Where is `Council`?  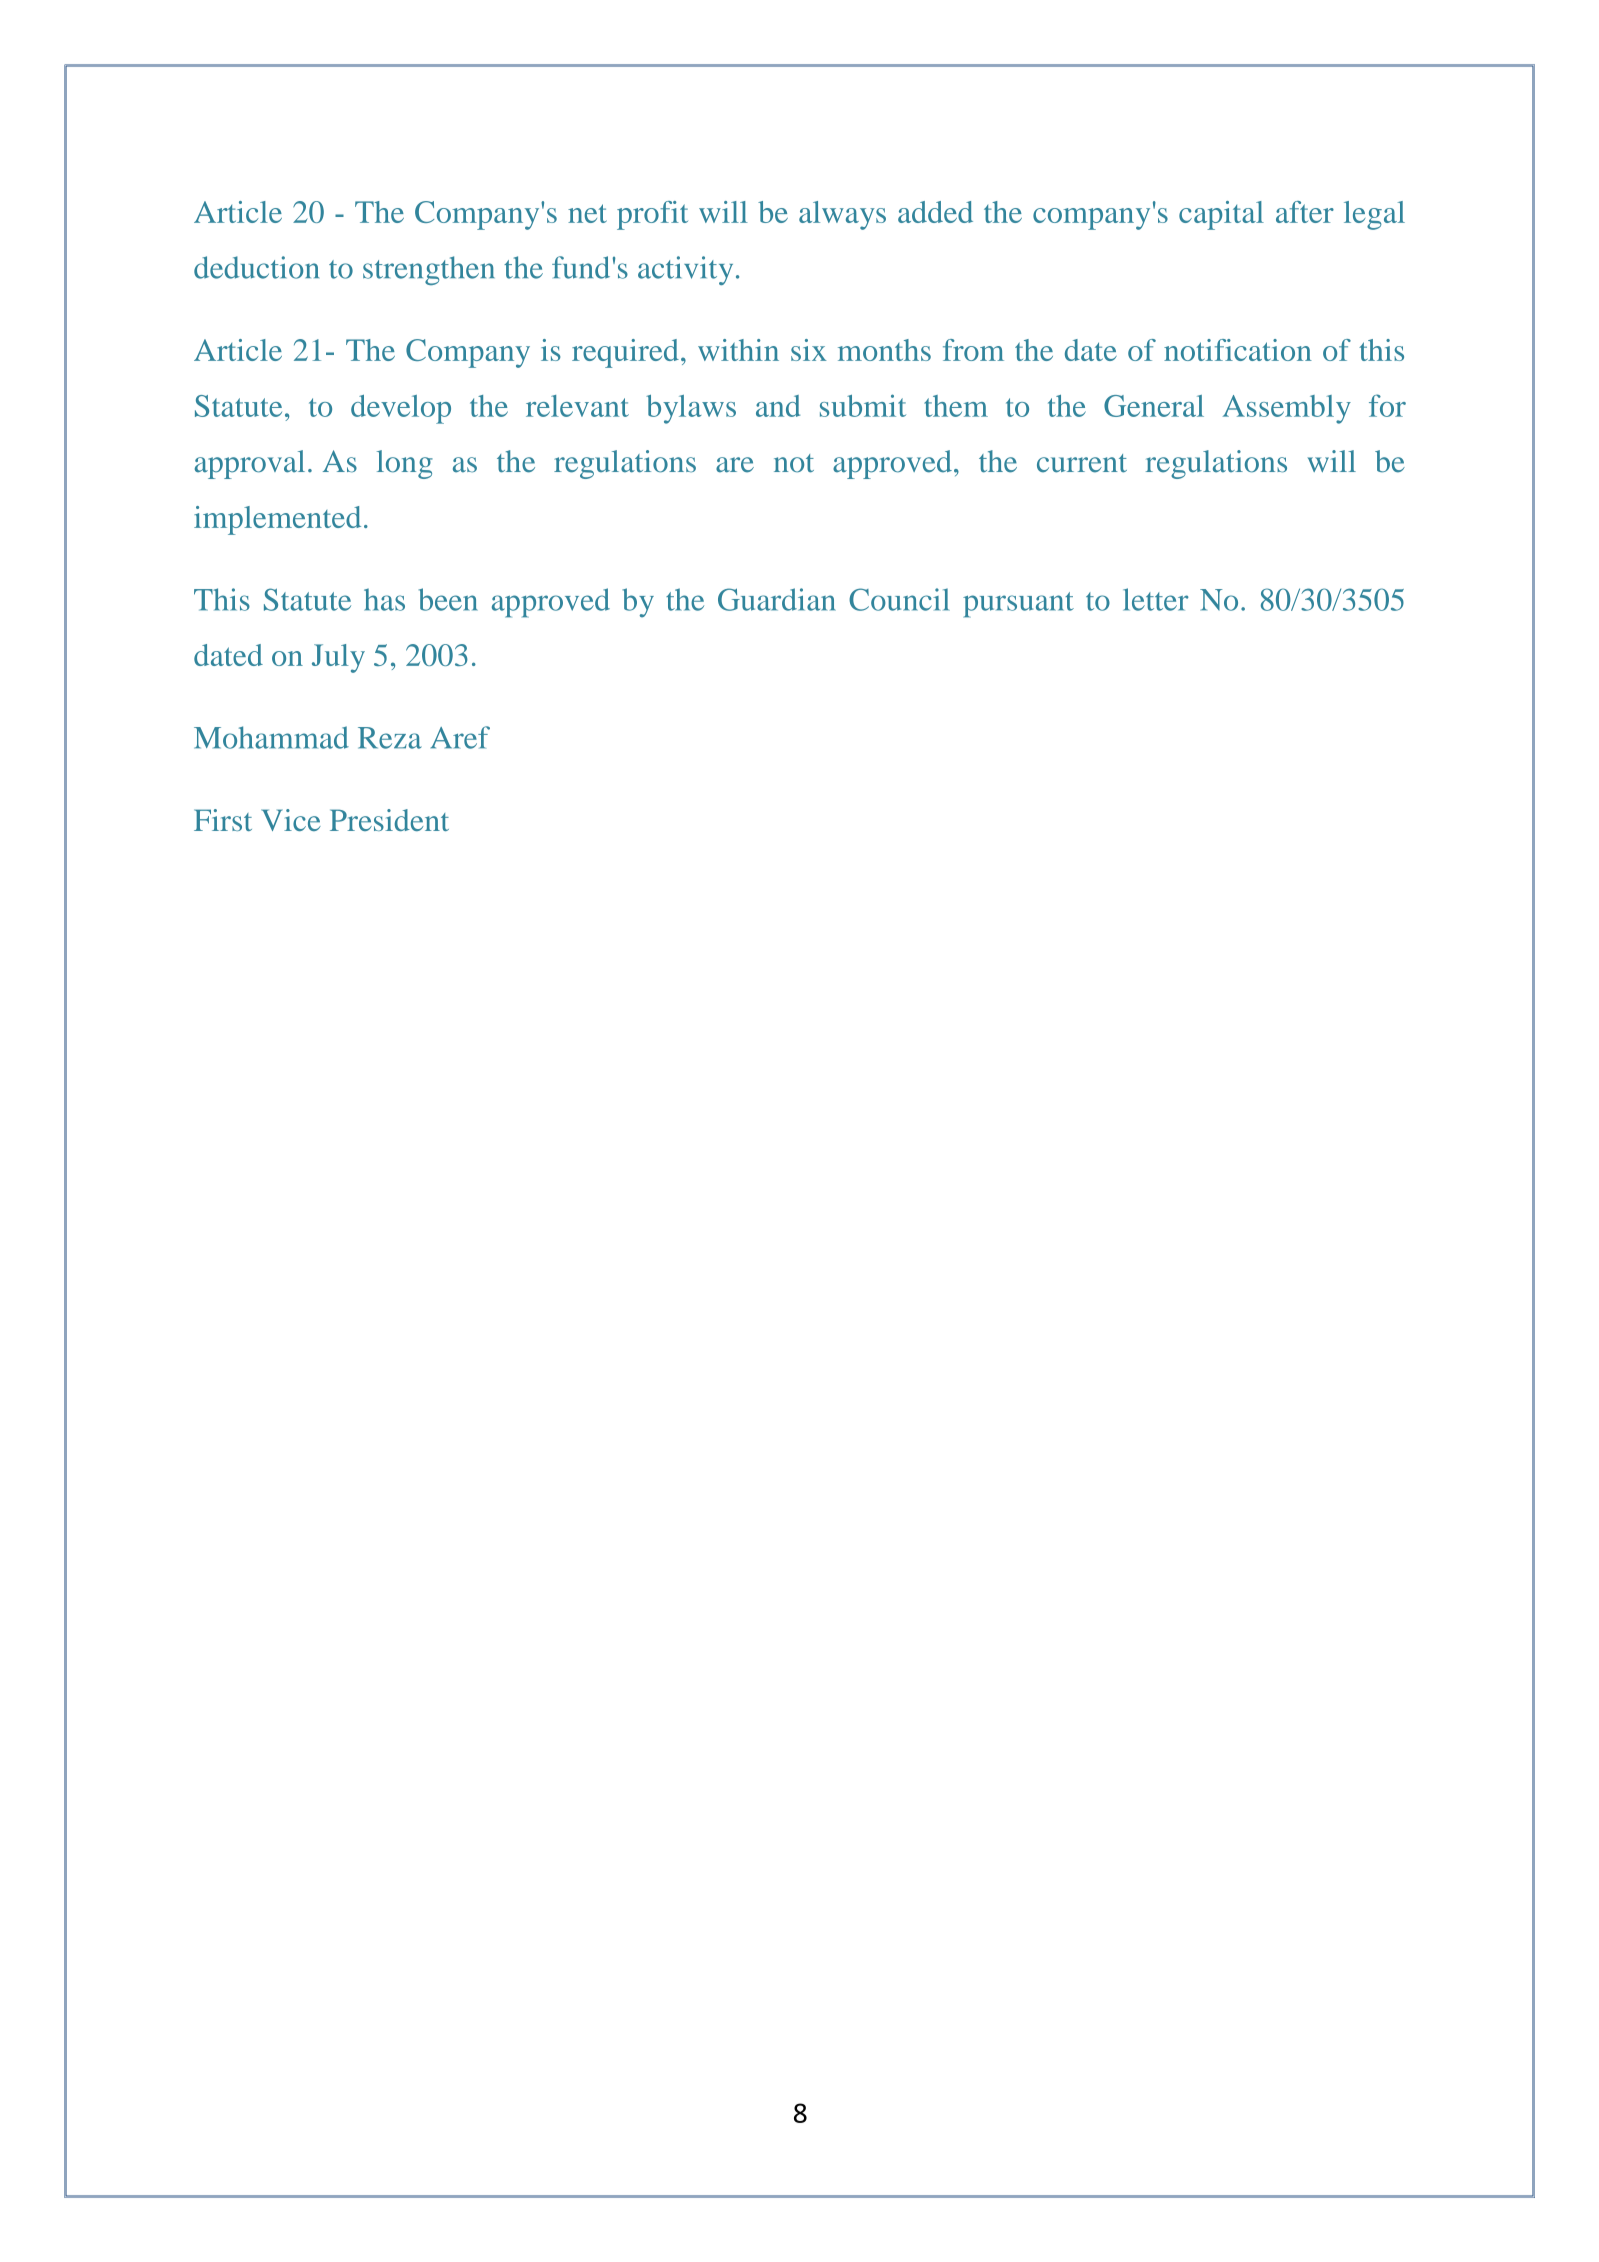 Council is located at coordinates (899, 599).
